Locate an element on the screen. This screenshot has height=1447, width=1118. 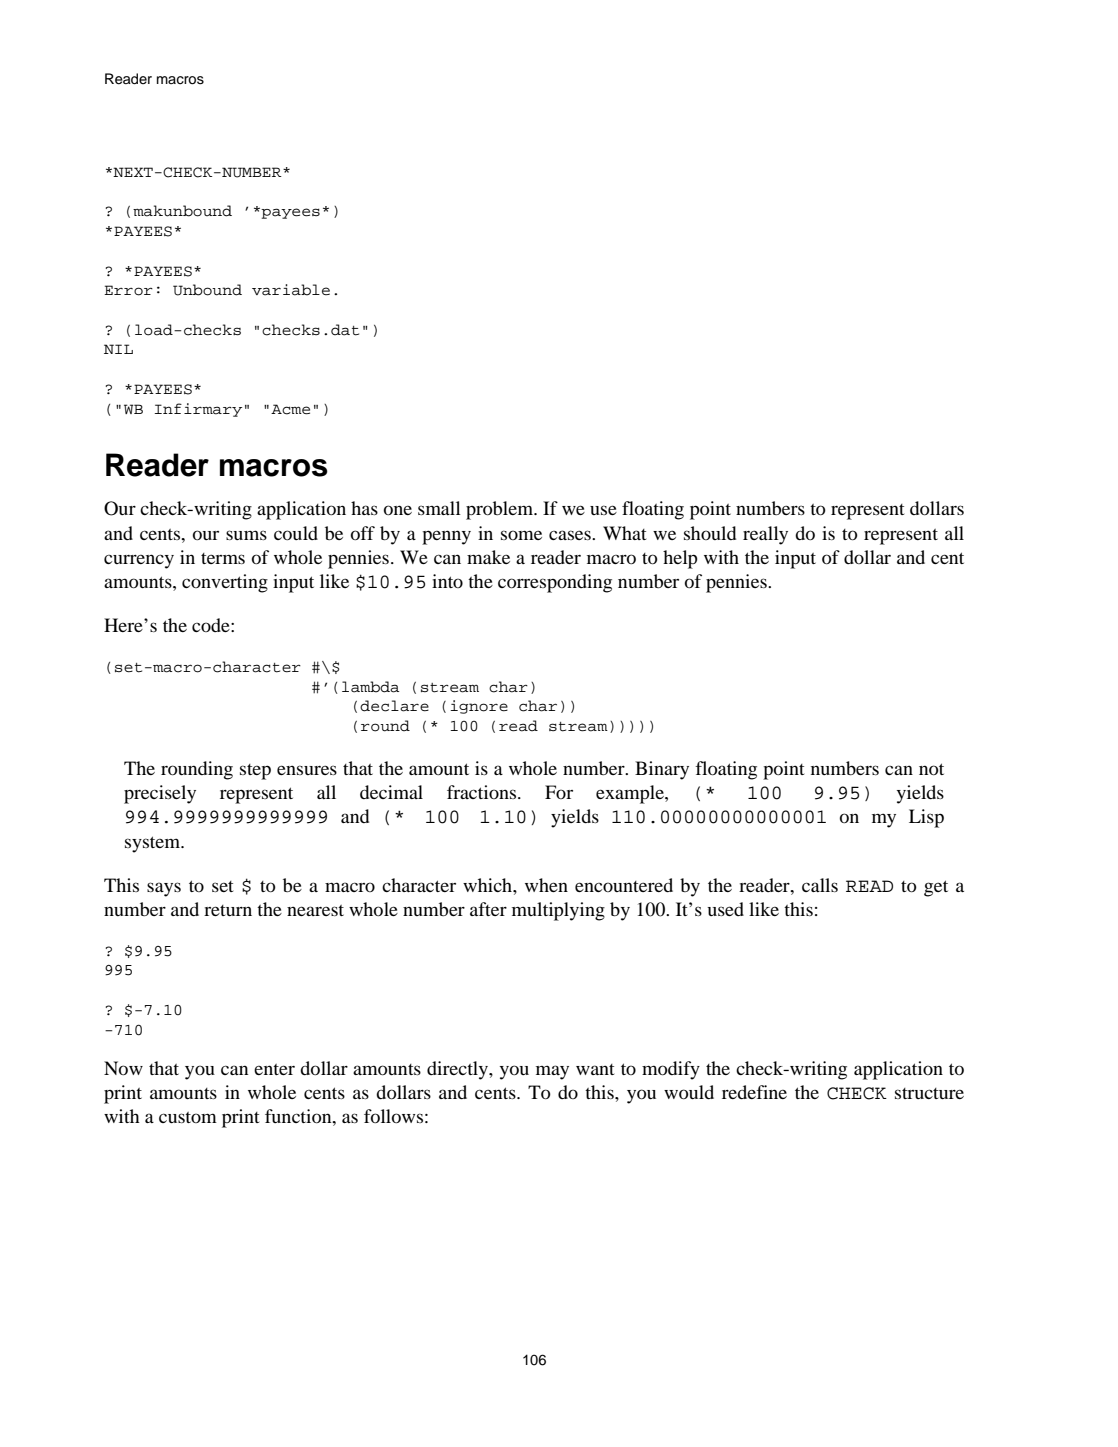
Error is located at coordinates (128, 290).
